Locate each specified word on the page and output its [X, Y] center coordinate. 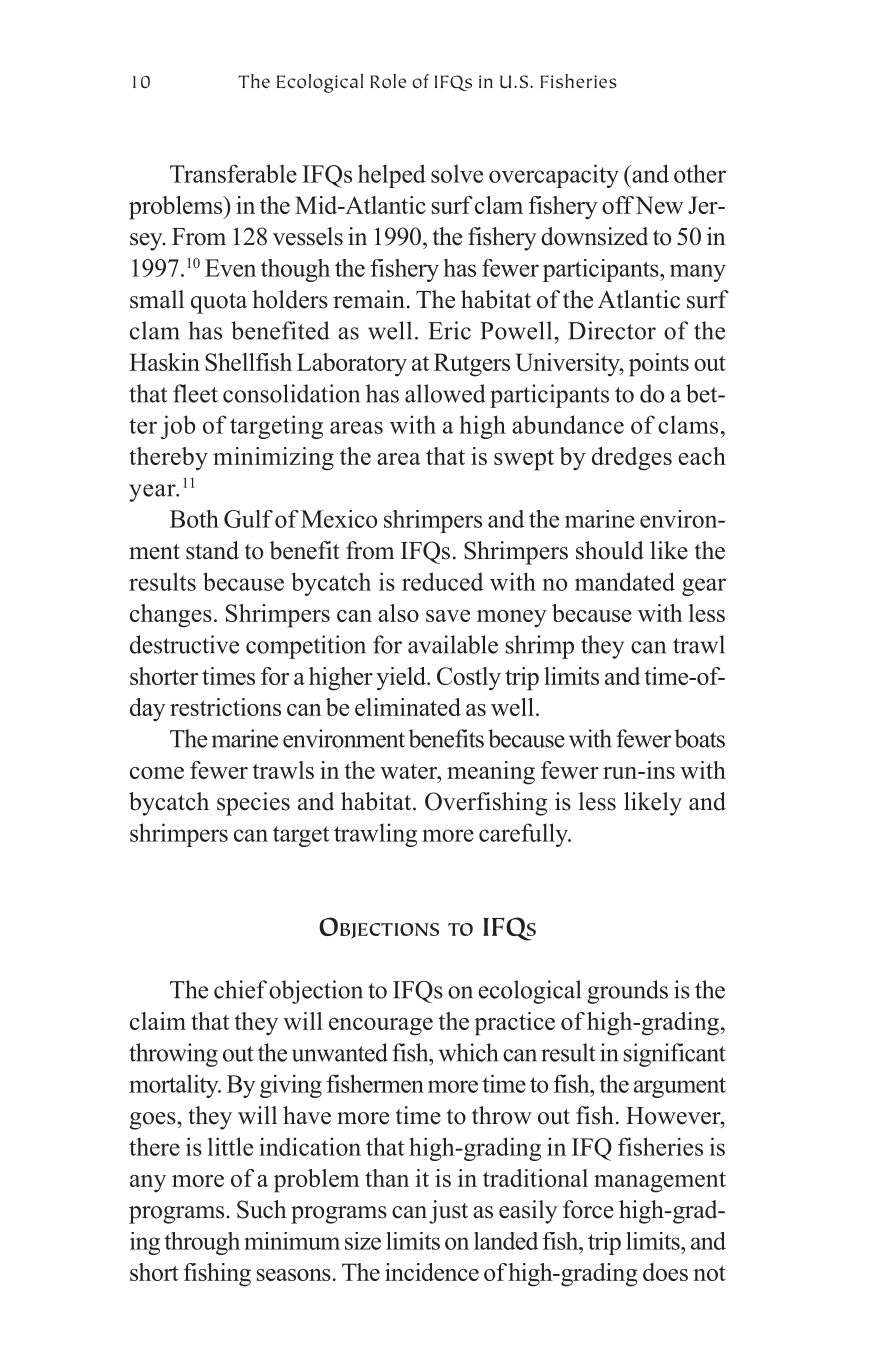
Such [262, 1209]
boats [700, 738]
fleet [195, 393]
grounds [627, 992]
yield [402, 679]
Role [388, 81]
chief [240, 989]
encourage [381, 1027]
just [448, 1212]
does [665, 1272]
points [659, 365]
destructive [184, 644]
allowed [445, 393]
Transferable [233, 173]
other [700, 173]
